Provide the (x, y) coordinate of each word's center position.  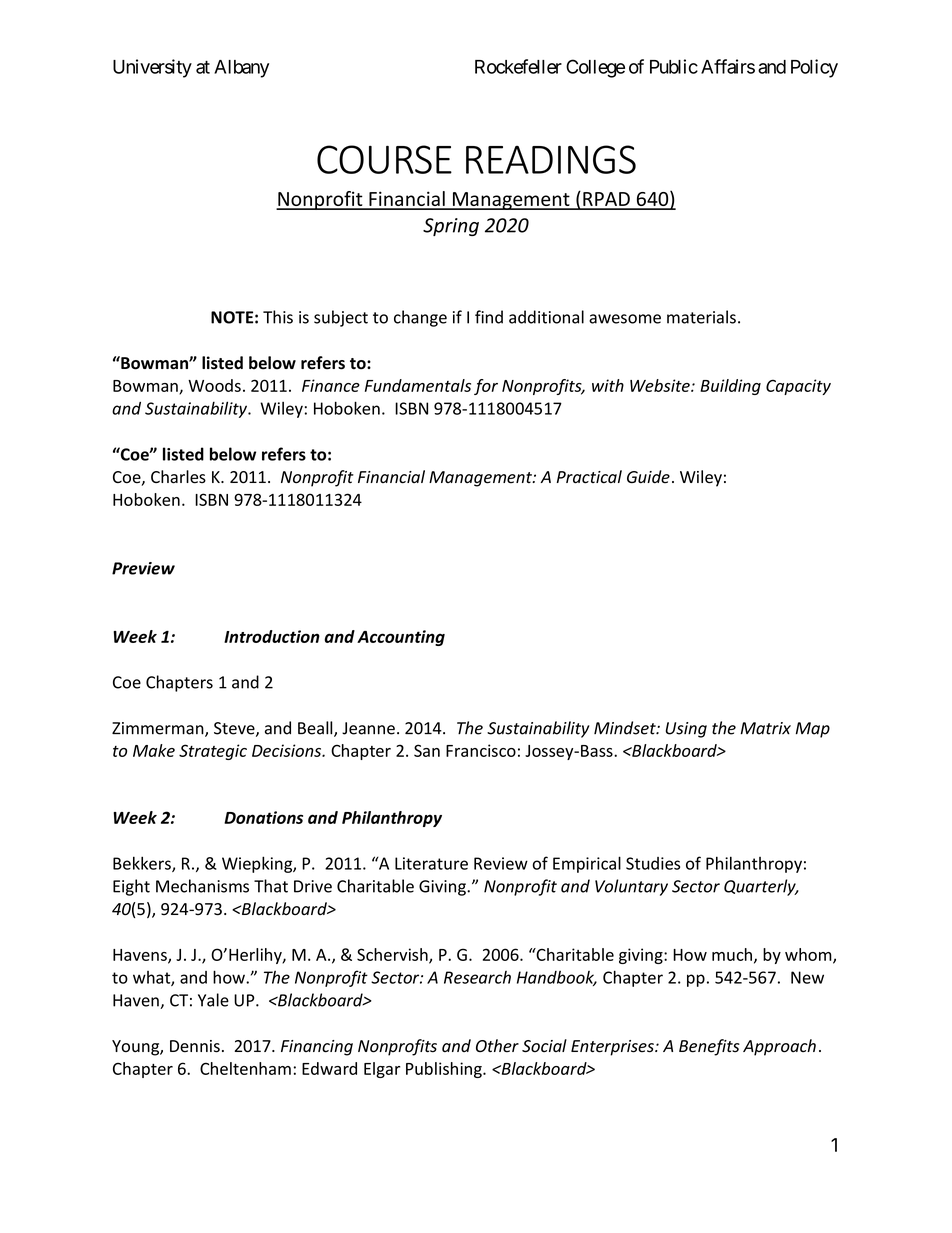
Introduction (272, 636)
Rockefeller (518, 66)
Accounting (401, 638)
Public (674, 66)
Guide (648, 477)
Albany (241, 69)
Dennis (195, 1046)
